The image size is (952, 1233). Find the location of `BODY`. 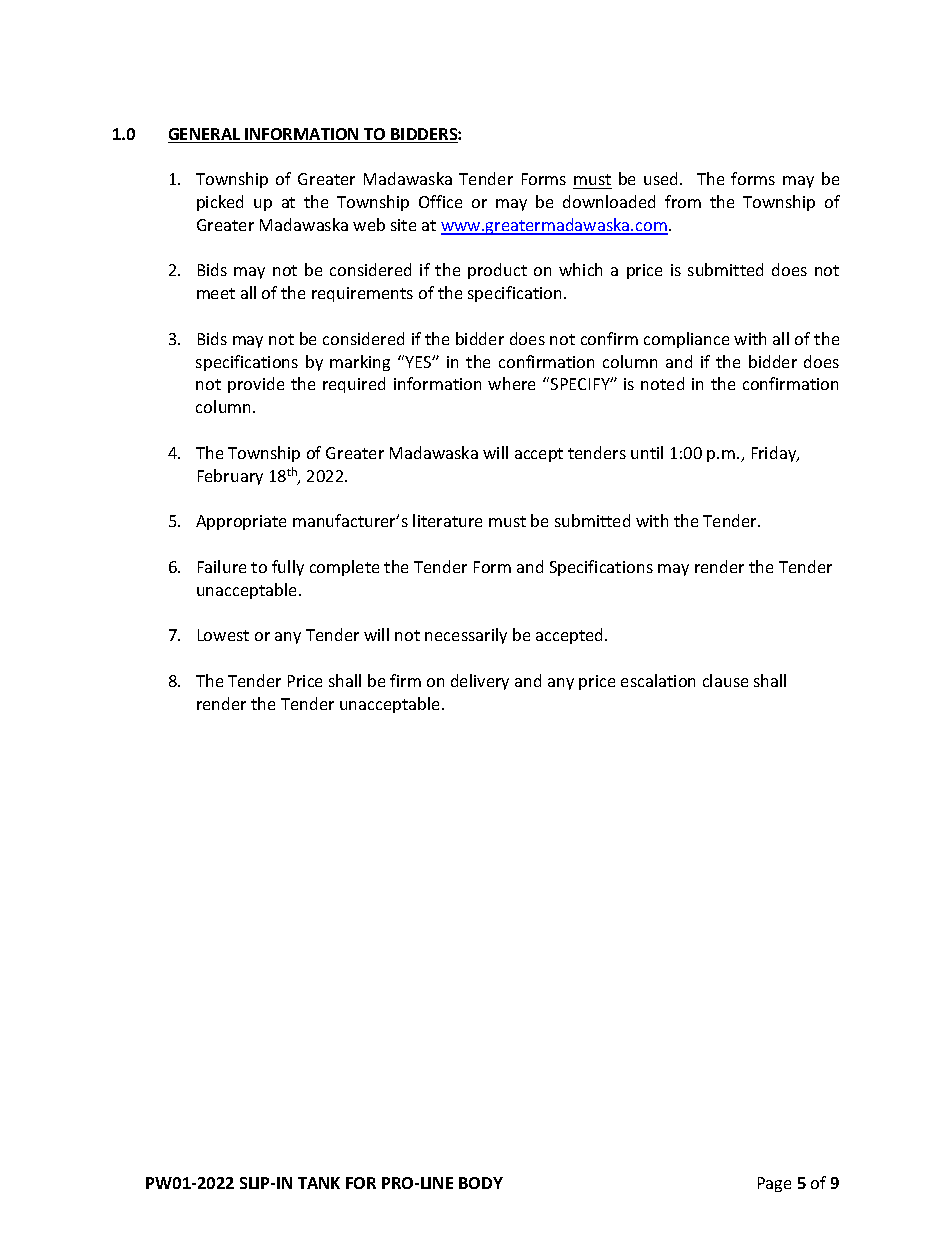

BODY is located at coordinates (481, 1183).
